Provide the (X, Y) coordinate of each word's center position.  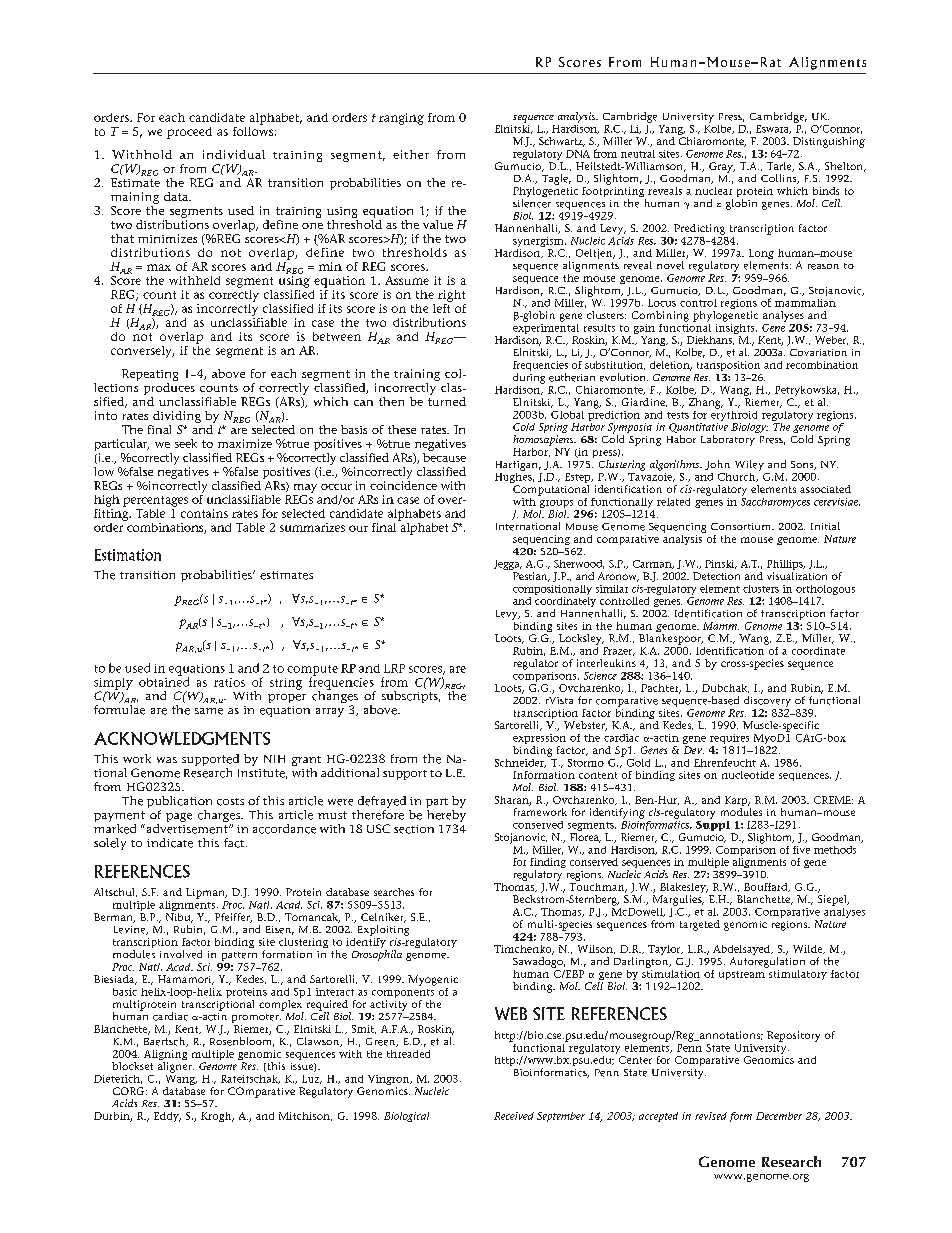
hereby (446, 817)
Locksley (581, 639)
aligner (176, 1067)
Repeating (150, 376)
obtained (164, 681)
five (801, 850)
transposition (728, 366)
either (411, 154)
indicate (170, 843)
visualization (797, 576)
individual (234, 154)
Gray (722, 167)
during (529, 378)
